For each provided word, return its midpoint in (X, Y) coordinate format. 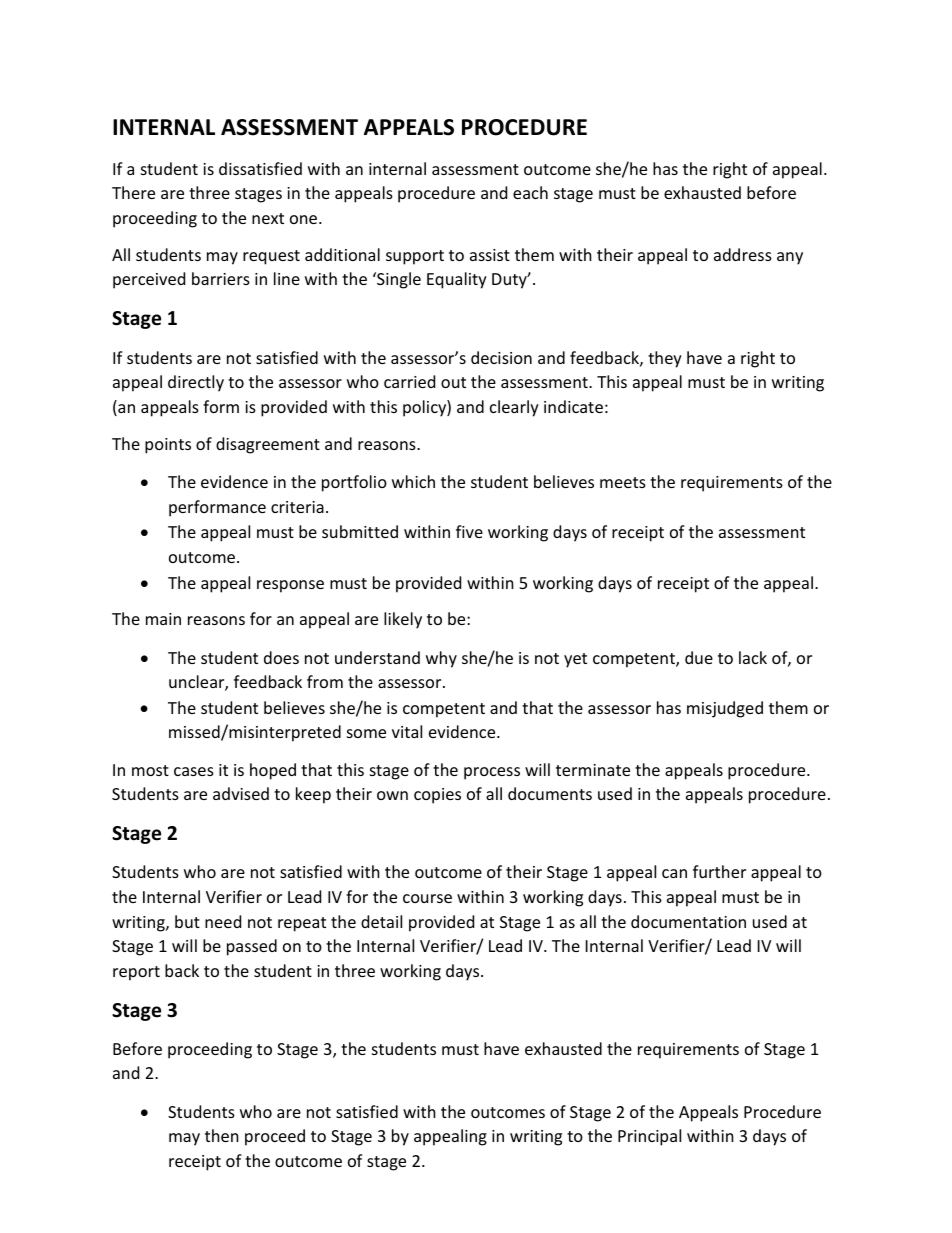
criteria (297, 507)
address (743, 254)
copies (437, 796)
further (719, 871)
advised (241, 793)
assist (490, 255)
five (469, 531)
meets (623, 482)
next (268, 218)
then (222, 1135)
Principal (649, 1137)
